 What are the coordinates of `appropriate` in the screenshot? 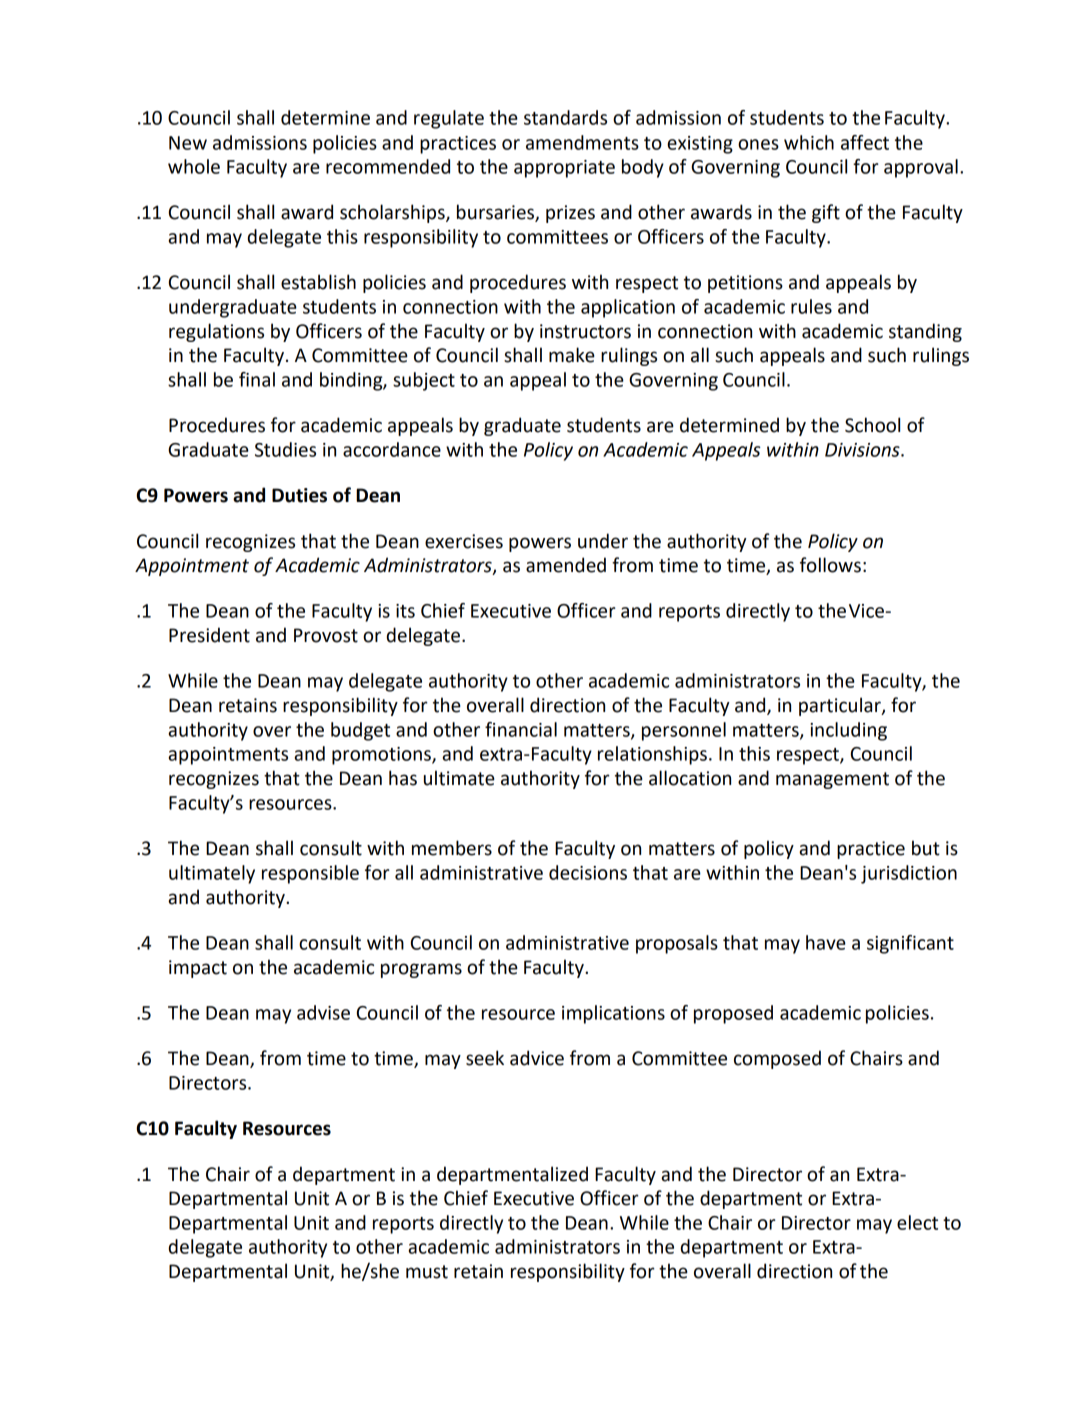 It's located at (564, 169).
